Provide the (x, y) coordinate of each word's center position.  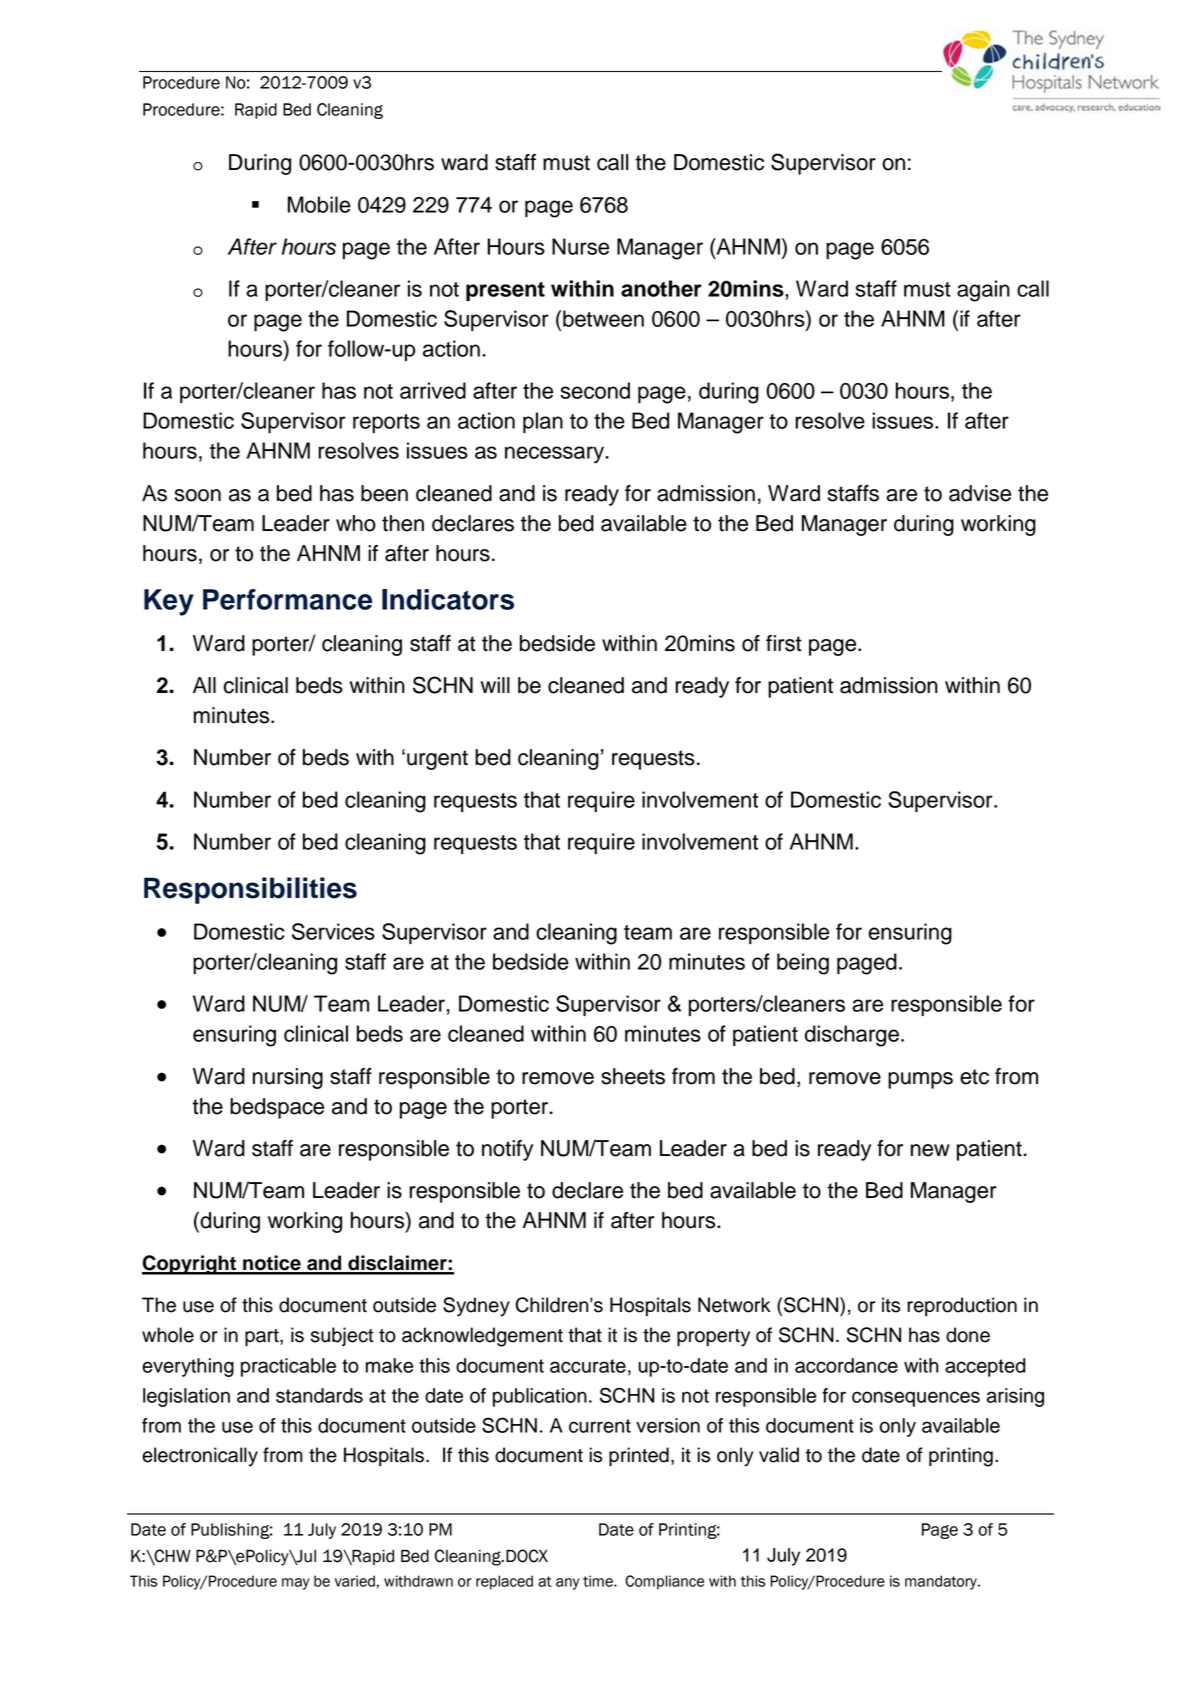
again (983, 291)
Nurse (580, 246)
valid (779, 1455)
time (599, 1581)
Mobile (319, 204)
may (296, 1584)
